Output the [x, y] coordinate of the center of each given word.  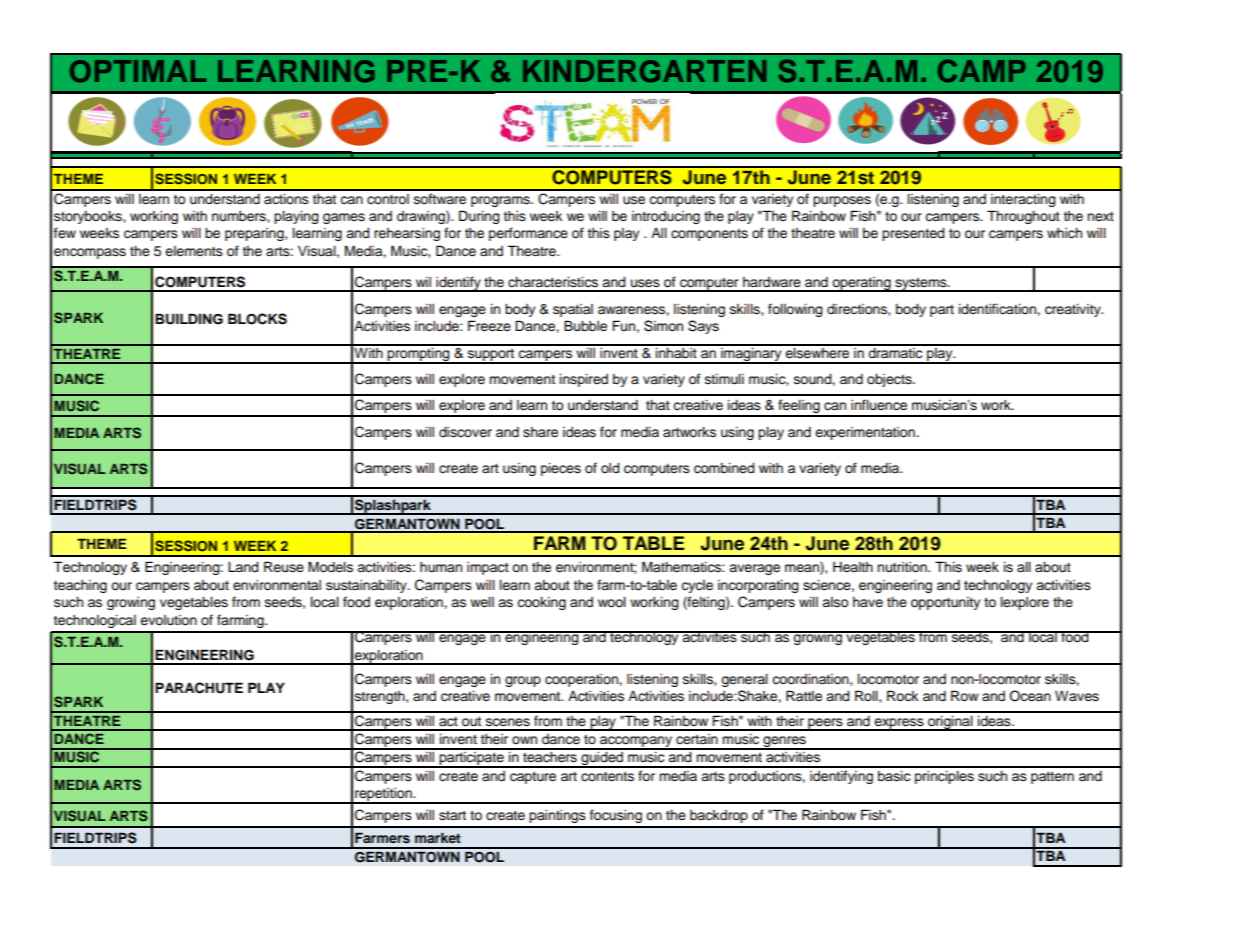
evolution [168, 620]
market [438, 837]
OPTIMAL [138, 71]
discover [465, 432]
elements [194, 251]
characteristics [553, 282]
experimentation [866, 433]
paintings [557, 816]
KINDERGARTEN [644, 71]
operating [861, 284]
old [610, 468]
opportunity [945, 603]
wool [612, 602]
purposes [842, 201]
